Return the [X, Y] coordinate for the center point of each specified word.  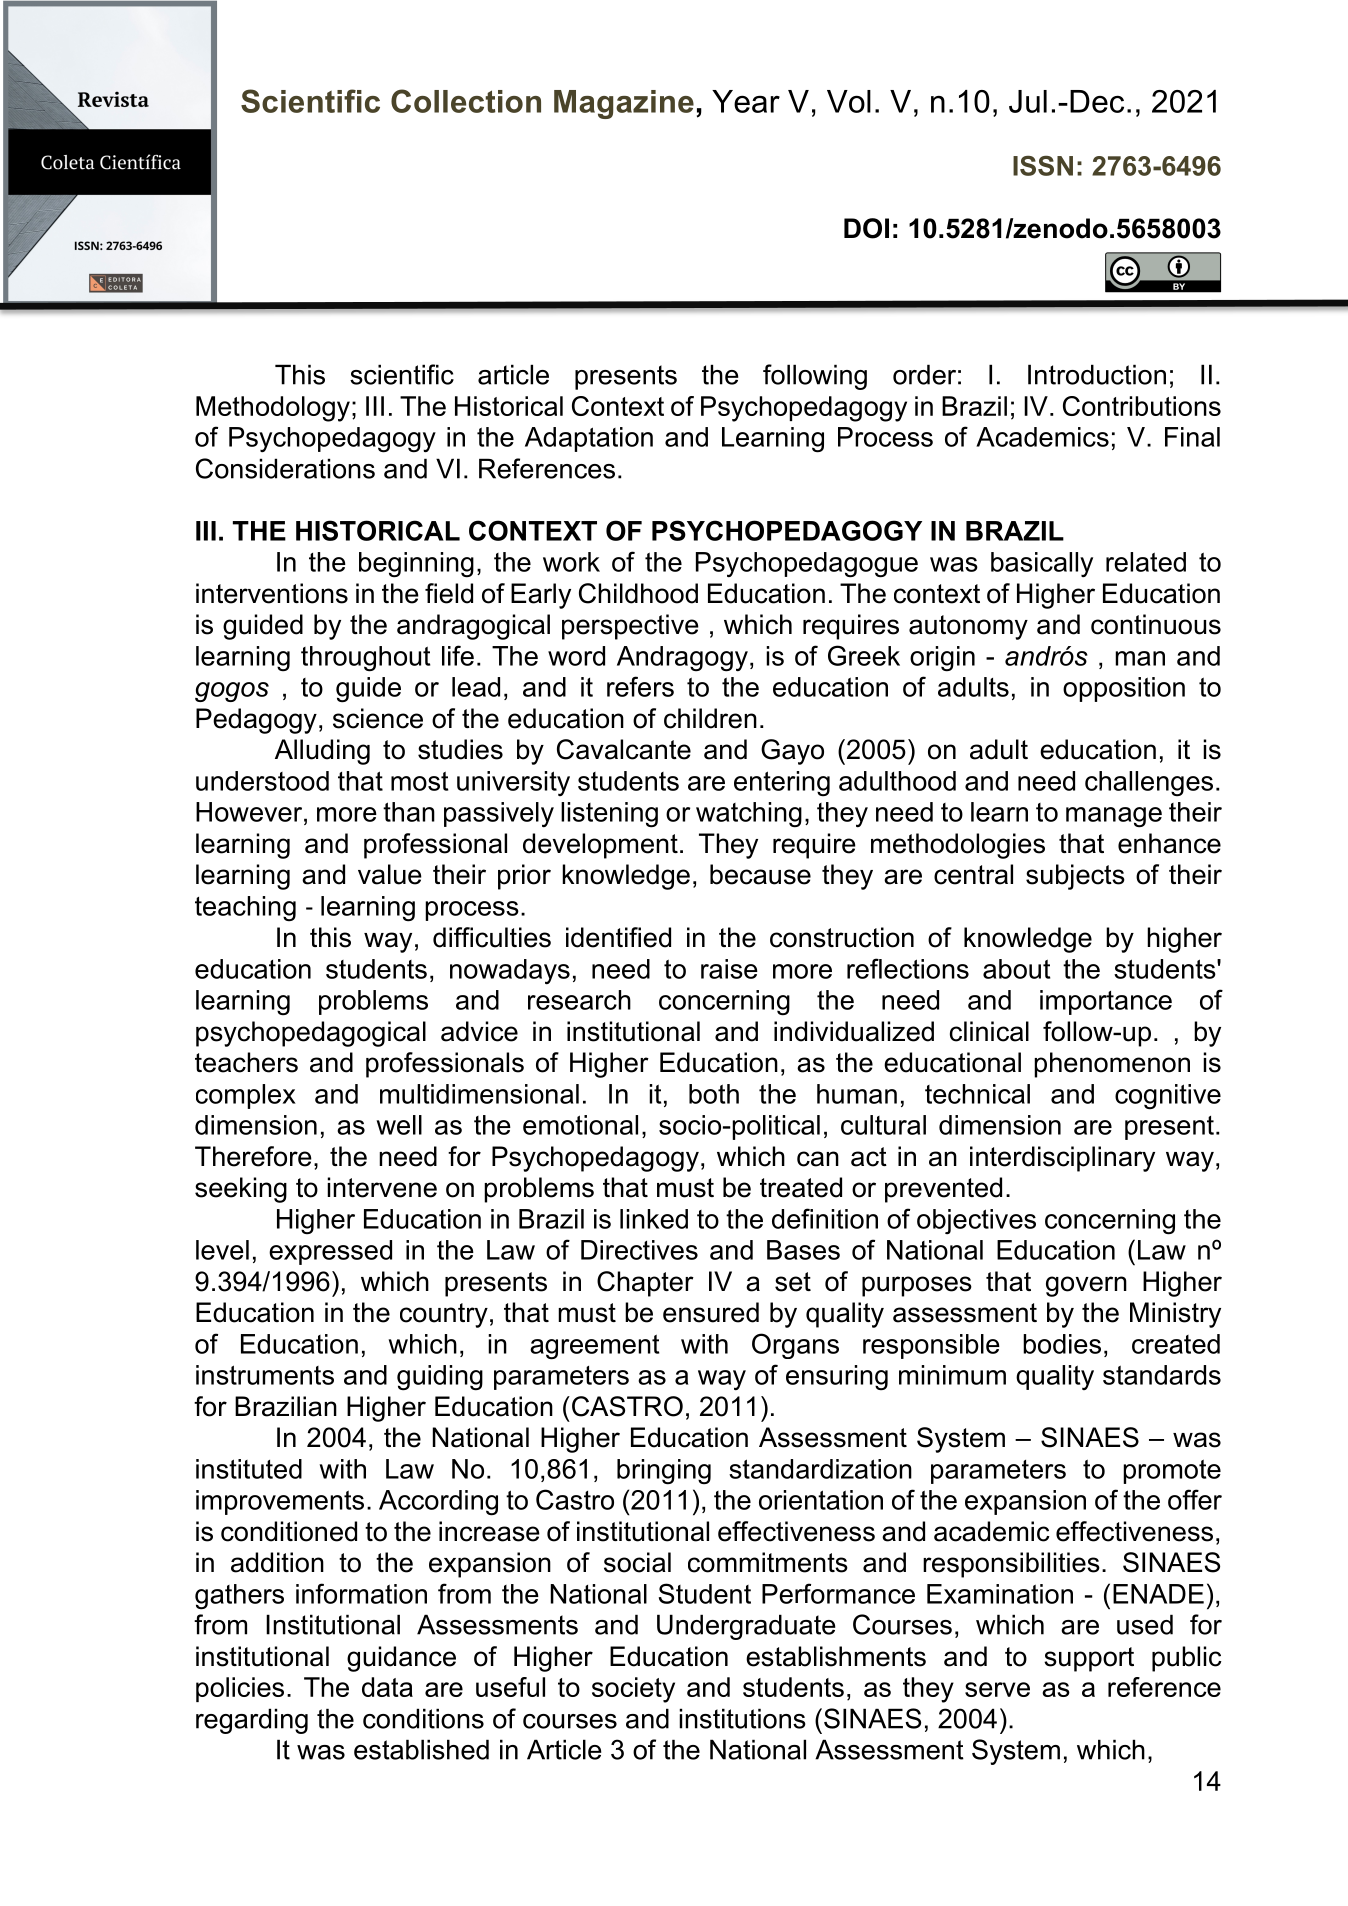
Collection [466, 101]
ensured [711, 1312]
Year [746, 101]
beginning [416, 565]
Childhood [638, 593]
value [390, 874]
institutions [742, 1718]
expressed [330, 1252]
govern [1086, 1286]
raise [729, 969]
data [387, 1687]
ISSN [1043, 165]
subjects [1075, 877]
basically [1042, 564]
